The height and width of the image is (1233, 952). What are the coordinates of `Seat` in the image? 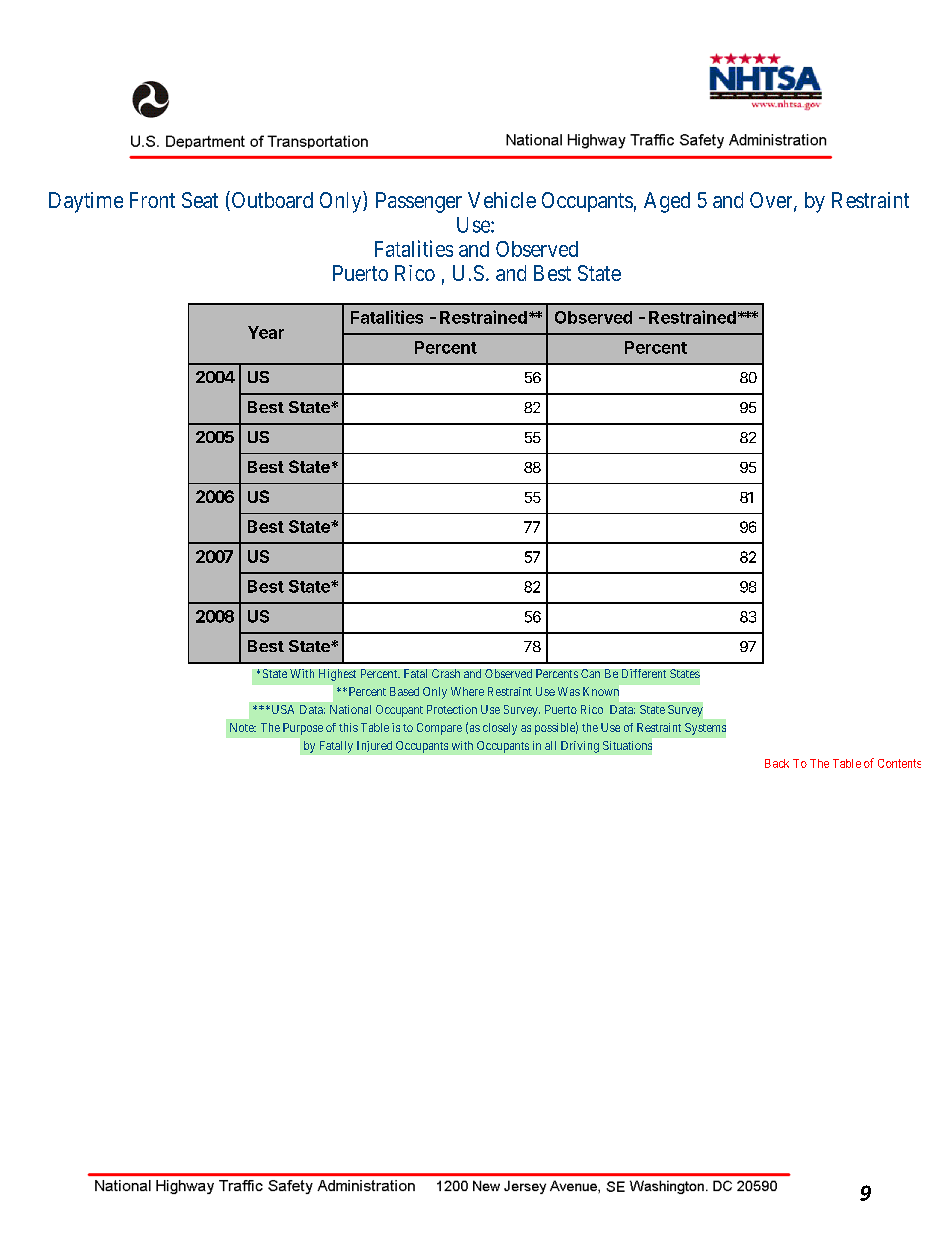 It's located at (200, 200).
